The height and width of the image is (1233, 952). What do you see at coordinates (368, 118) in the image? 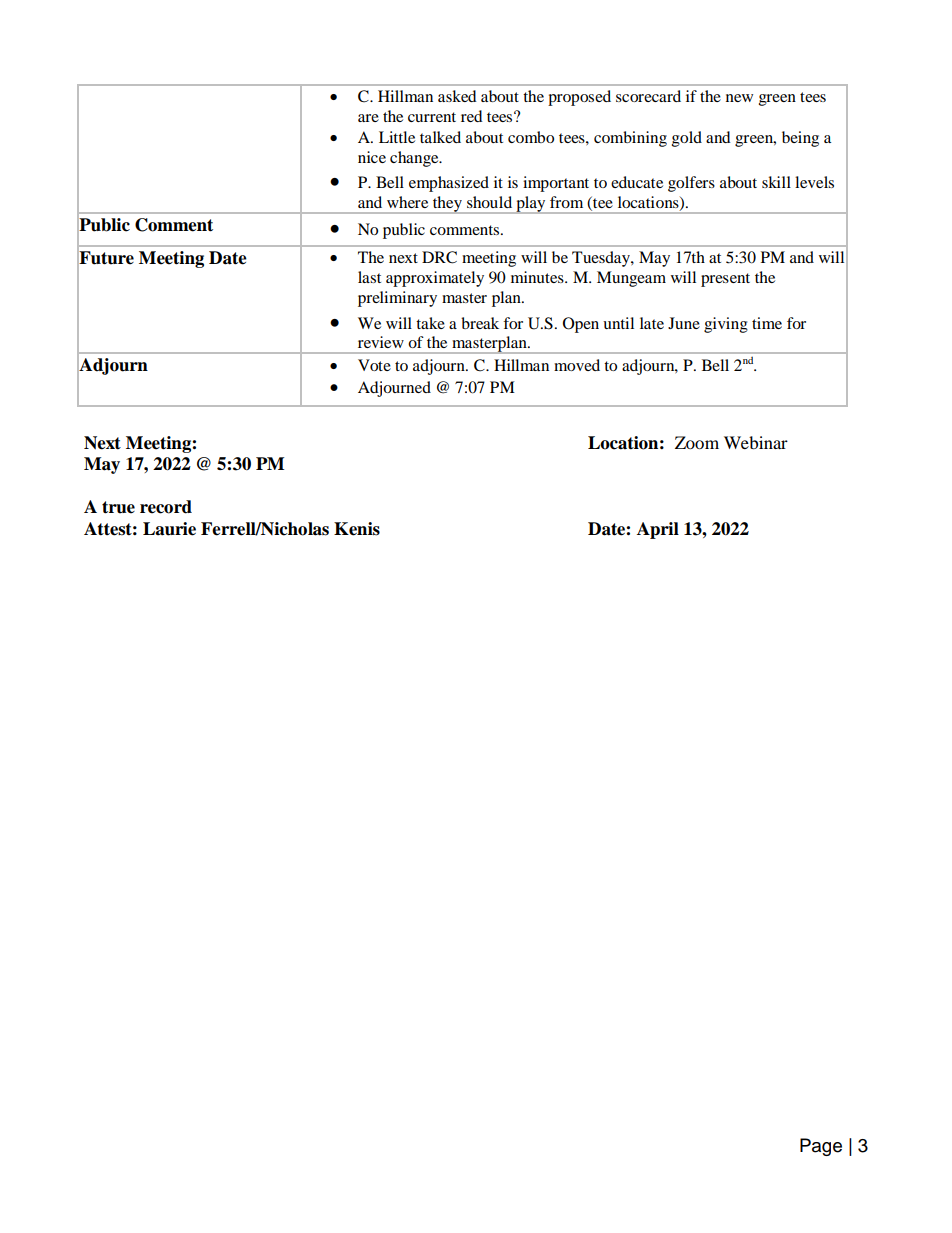
I see `are` at bounding box center [368, 118].
